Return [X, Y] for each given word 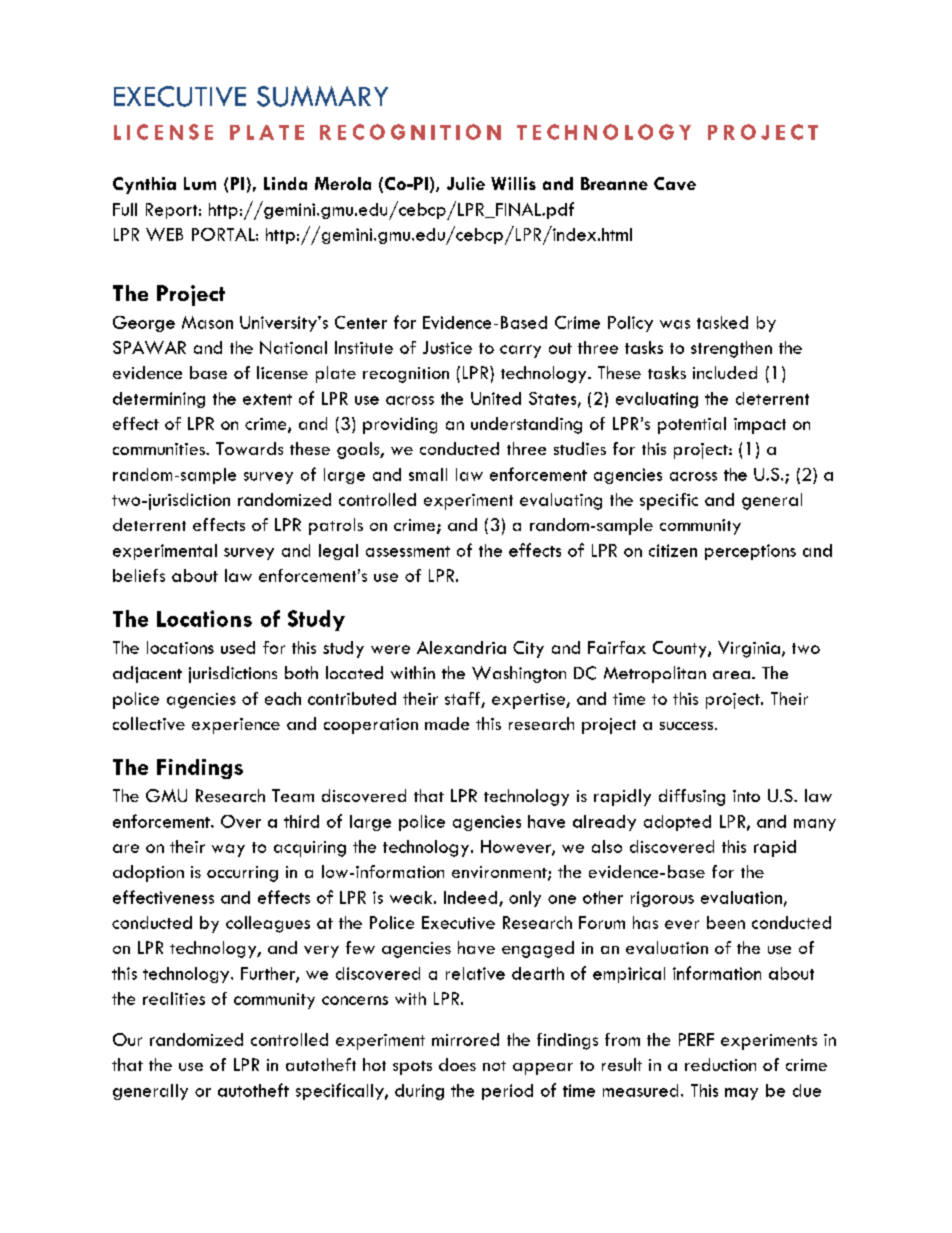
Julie [466, 183]
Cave [675, 183]
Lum [200, 183]
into [746, 796]
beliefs [139, 575]
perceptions [750, 552]
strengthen [731, 349]
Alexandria [461, 647]
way [228, 850]
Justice [447, 347]
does [457, 1064]
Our [127, 1039]
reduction [720, 1064]
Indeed [472, 898]
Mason [207, 322]
